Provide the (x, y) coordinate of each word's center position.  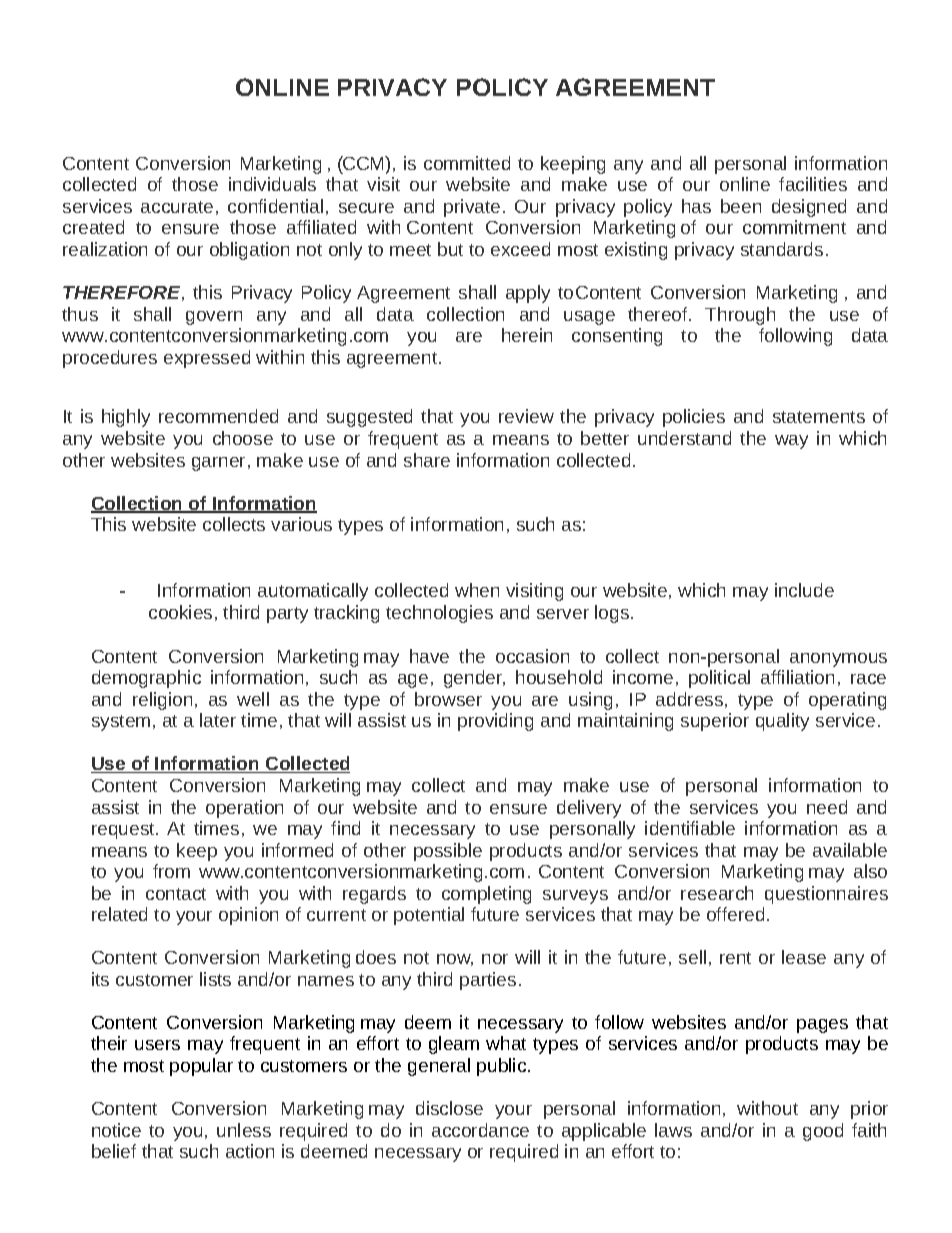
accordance (480, 1130)
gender (474, 679)
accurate (177, 207)
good (823, 1132)
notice (116, 1130)
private (472, 208)
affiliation (797, 677)
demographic (146, 679)
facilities (813, 184)
